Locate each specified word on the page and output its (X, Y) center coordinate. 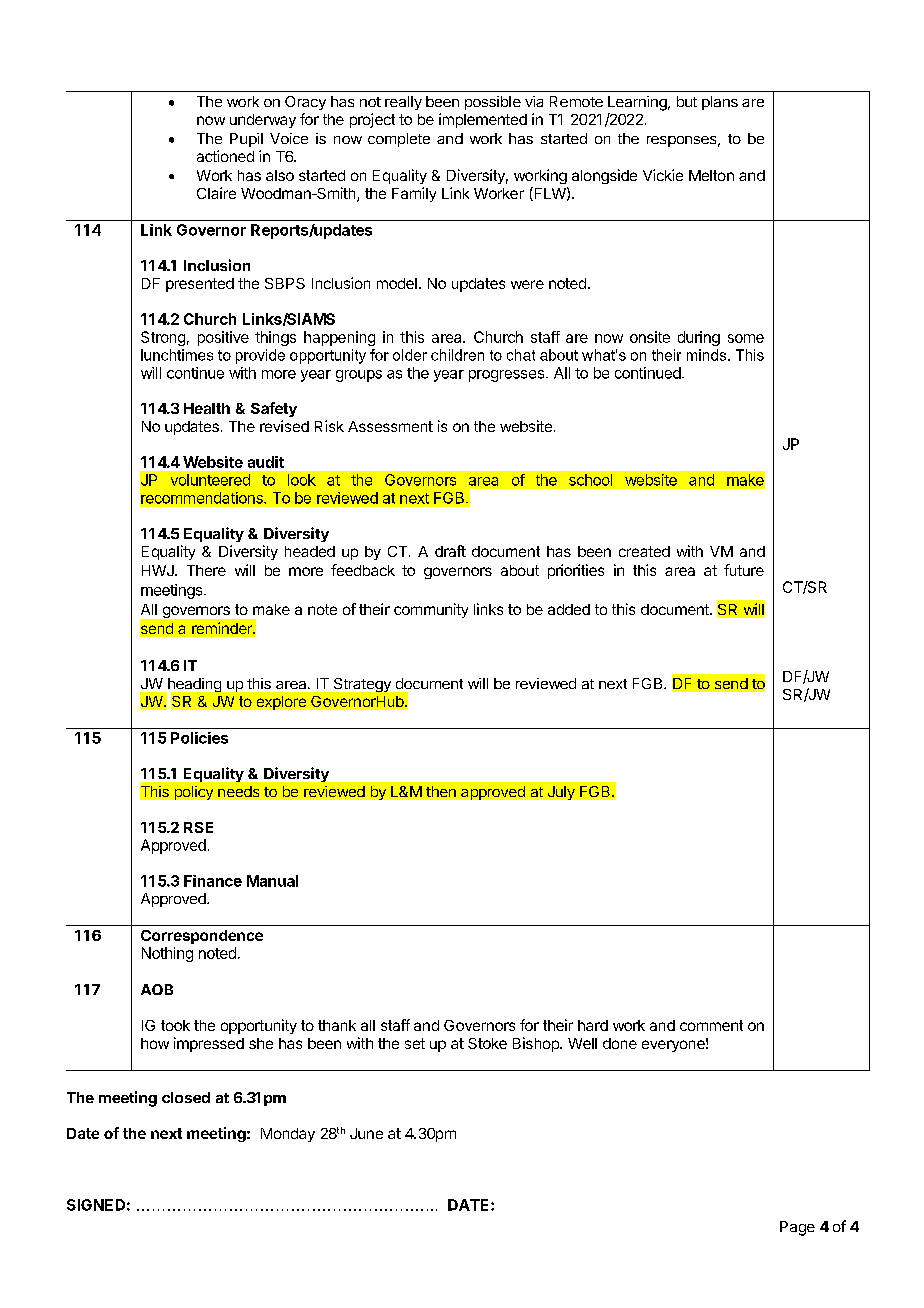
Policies (199, 738)
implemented (483, 120)
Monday (288, 1135)
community (431, 610)
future (744, 570)
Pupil (246, 140)
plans (720, 103)
